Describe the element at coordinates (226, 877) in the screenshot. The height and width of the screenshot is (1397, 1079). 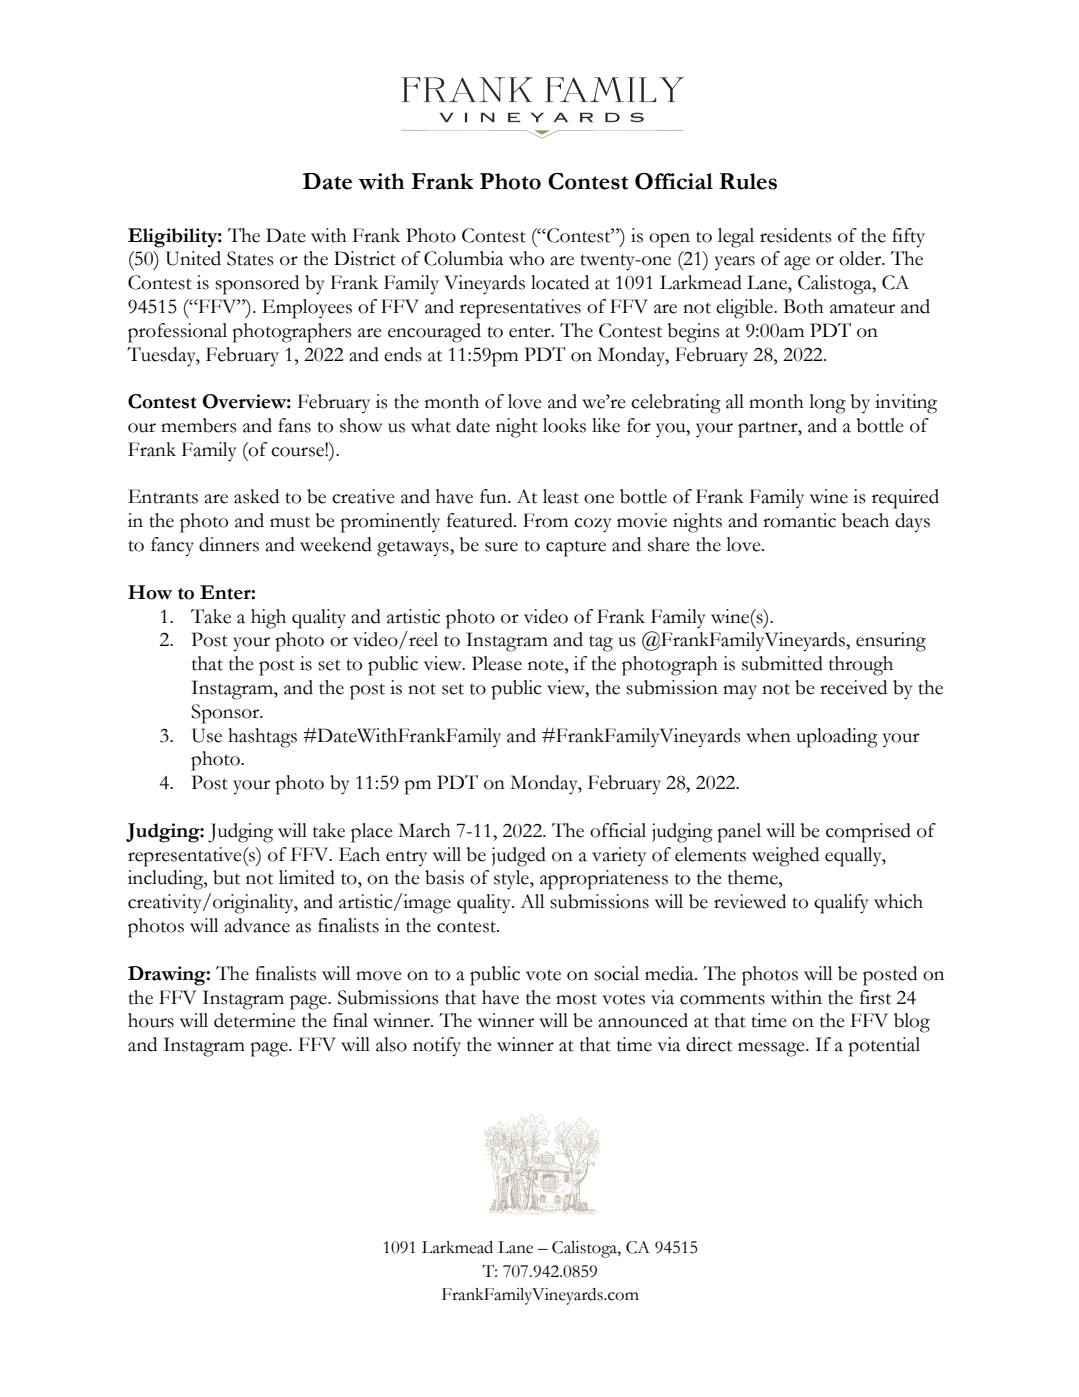
I see `but` at that location.
